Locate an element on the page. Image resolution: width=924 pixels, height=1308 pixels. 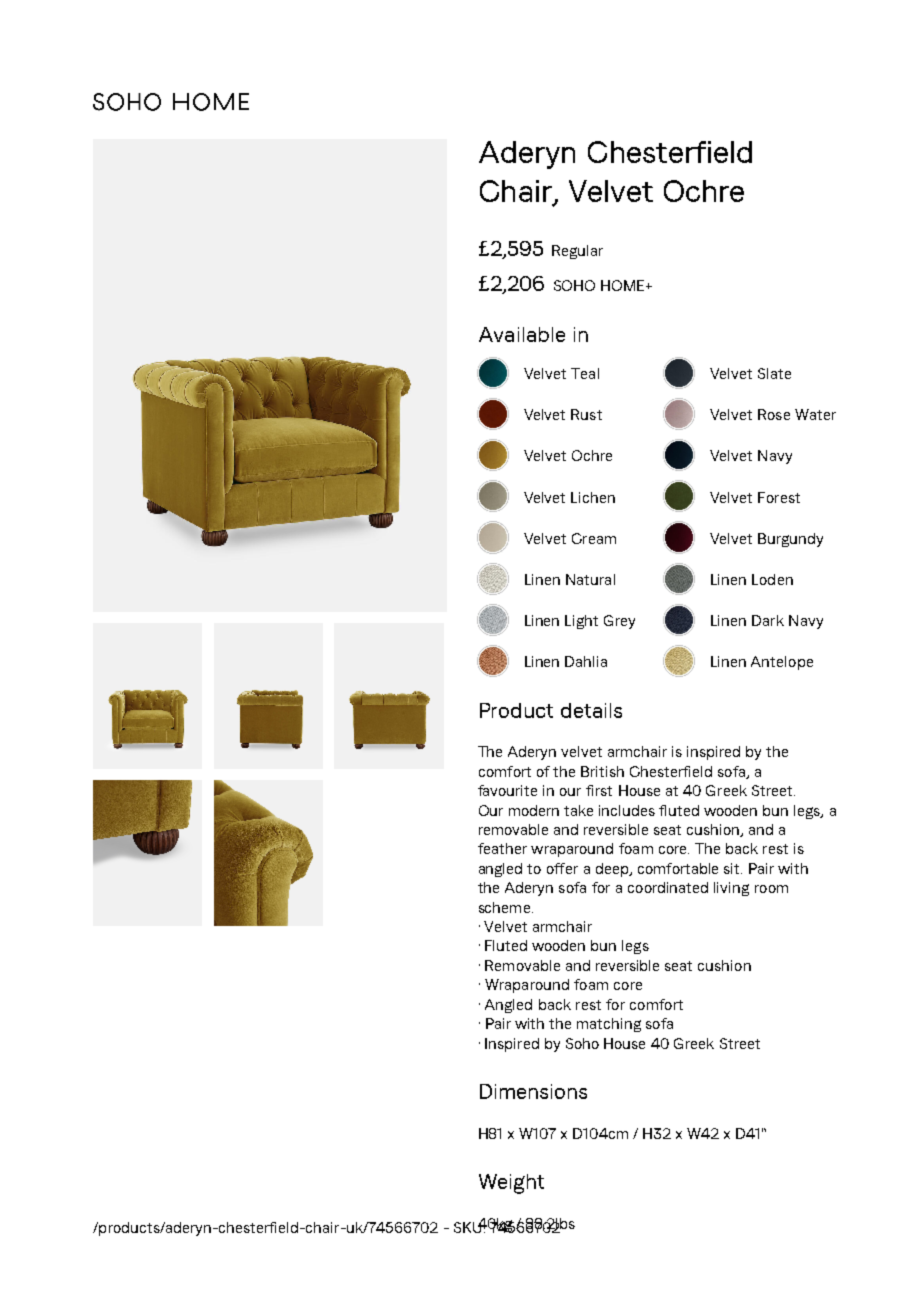
Cream is located at coordinates (594, 538).
